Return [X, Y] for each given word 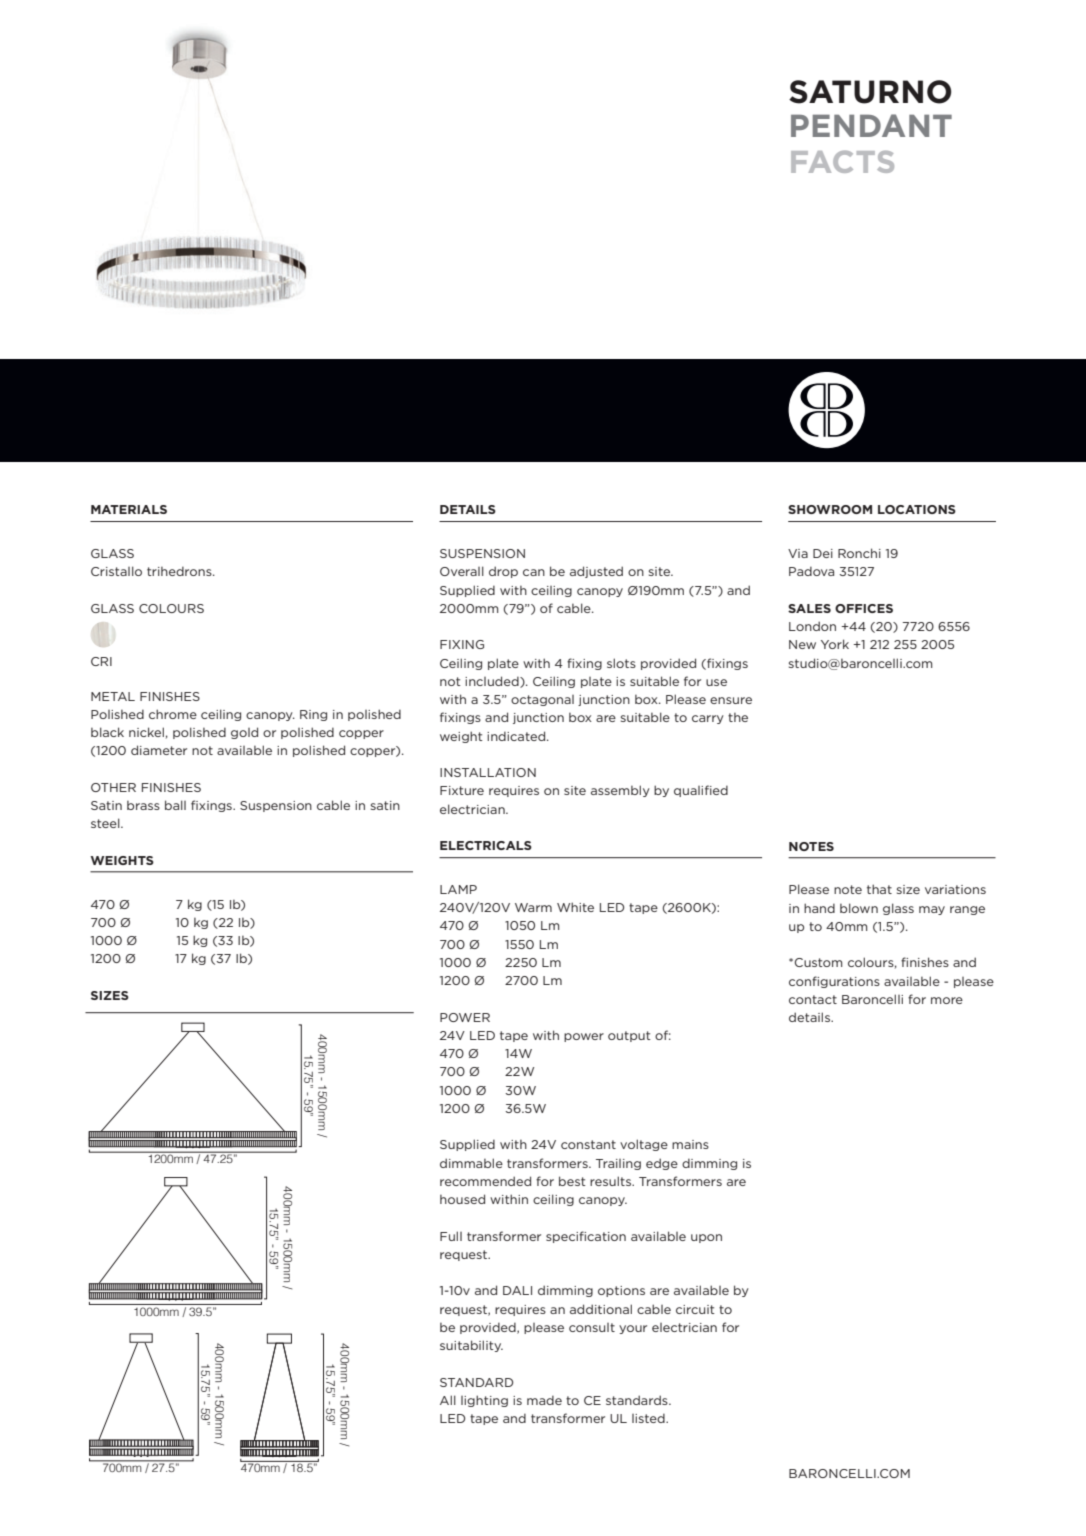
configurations [834, 982]
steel [106, 823]
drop [503, 572]
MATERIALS [129, 509]
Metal [113, 696]
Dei [823, 553]
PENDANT [871, 125]
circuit [695, 1309]
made [544, 1400]
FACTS [842, 162]
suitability [471, 1346]
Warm [533, 907]
